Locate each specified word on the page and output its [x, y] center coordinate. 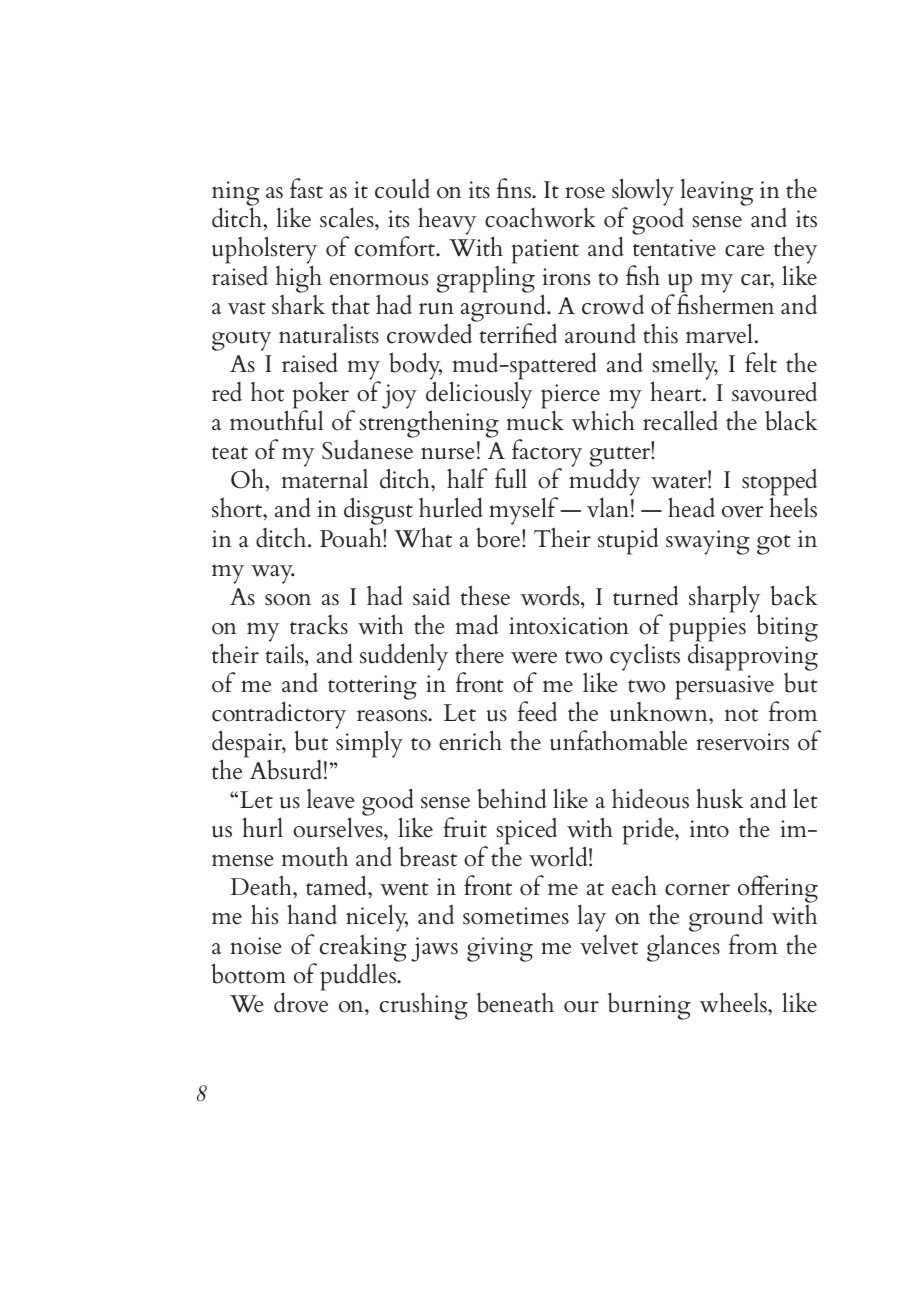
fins [515, 188]
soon [288, 599]
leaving [717, 192]
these [485, 595]
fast [306, 188]
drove [301, 1001]
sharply [724, 600]
